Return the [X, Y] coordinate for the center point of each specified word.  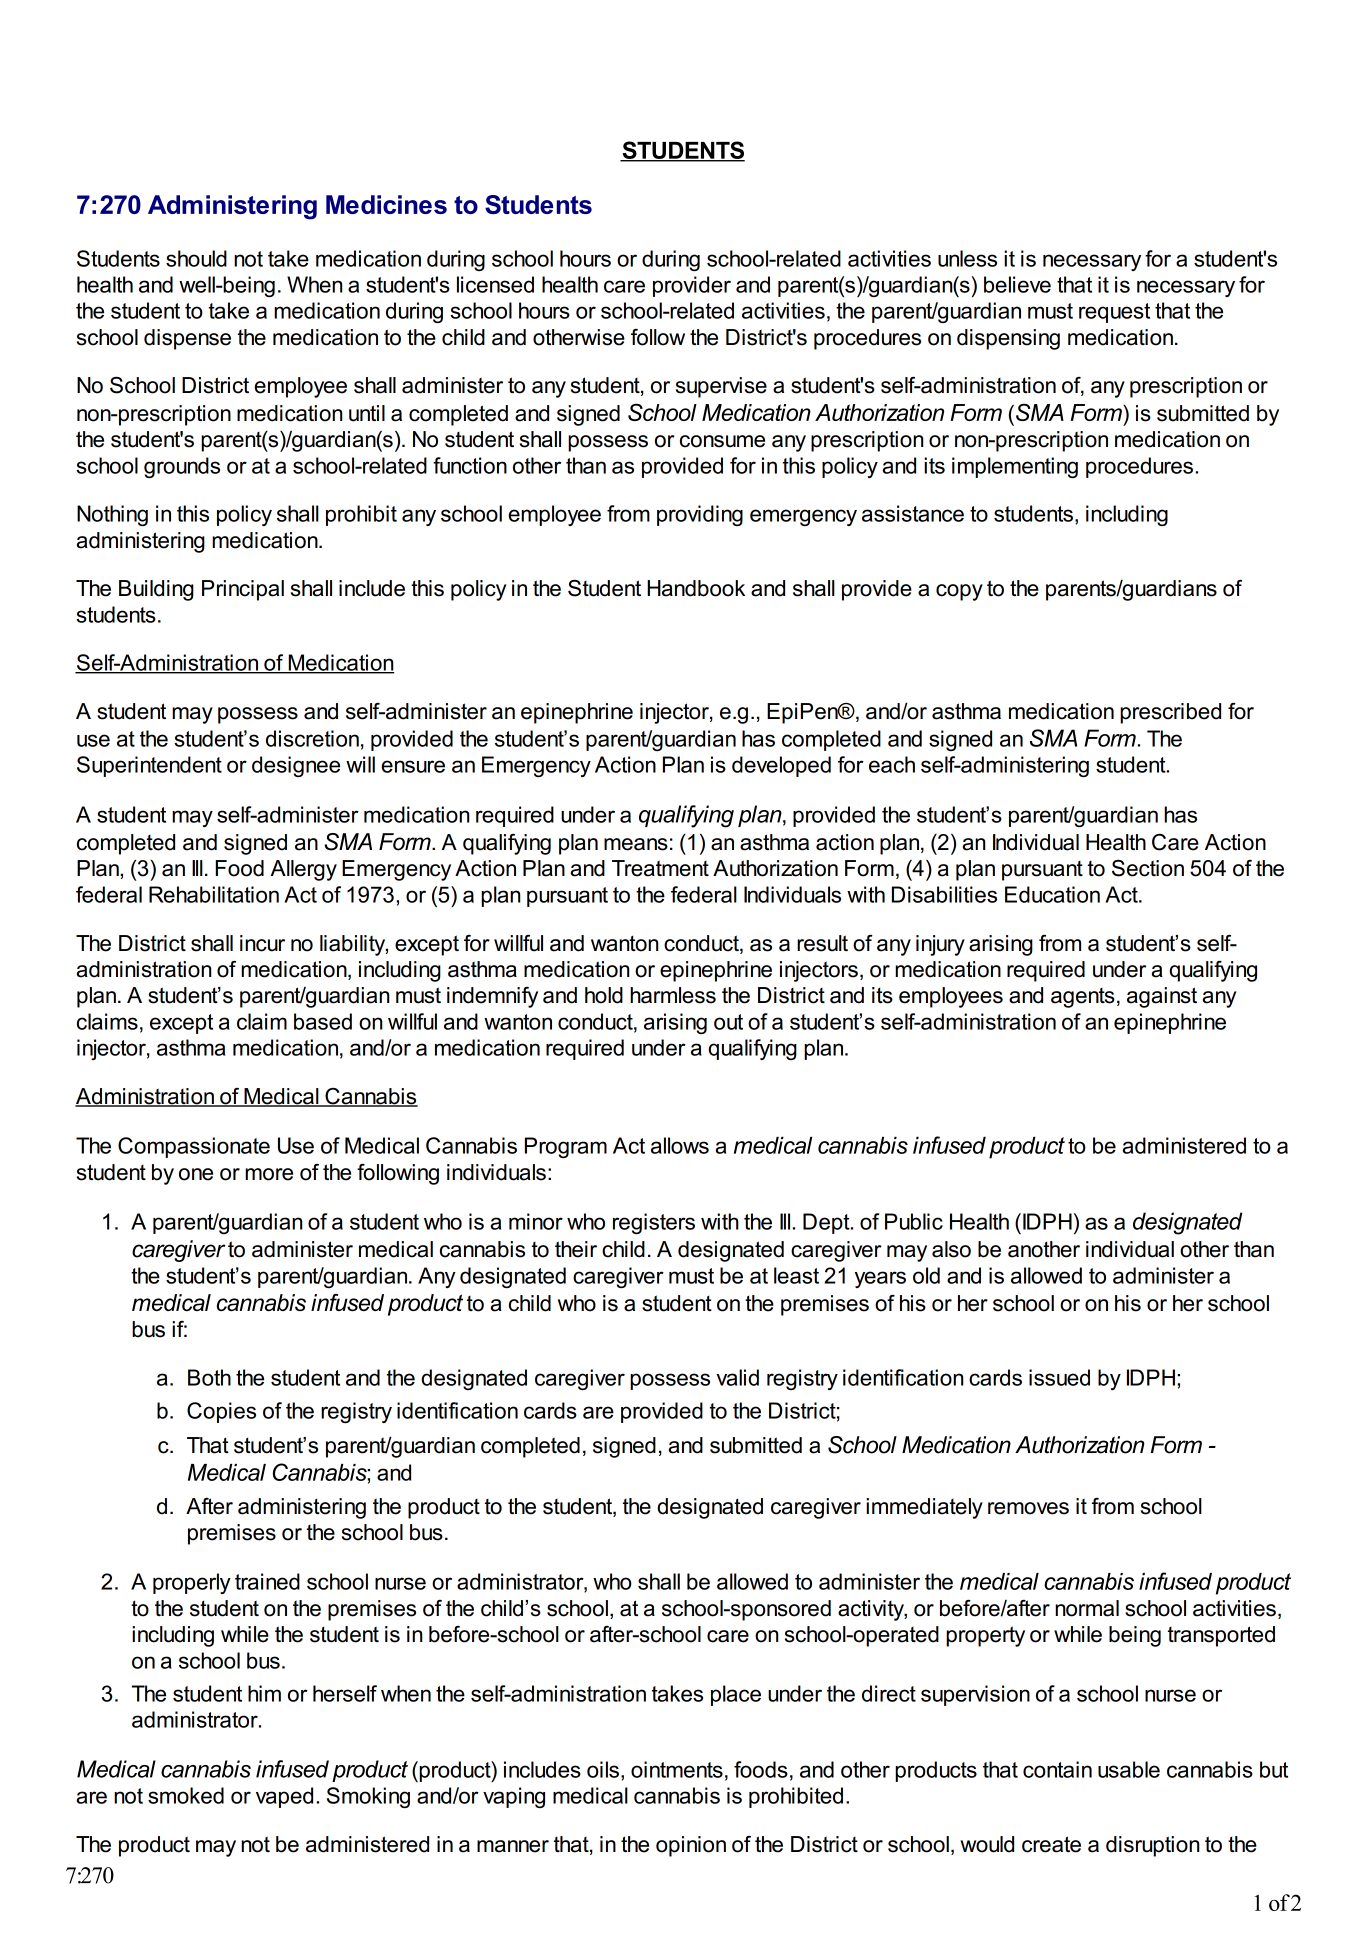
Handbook [696, 588]
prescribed [1170, 713]
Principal [243, 590]
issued [1059, 1377]
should [196, 258]
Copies [221, 1412]
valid [737, 1377]
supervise [721, 387]
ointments [677, 1769]
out [728, 1022]
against [1162, 997]
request [1114, 313]
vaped [284, 1797]
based [323, 1021]
